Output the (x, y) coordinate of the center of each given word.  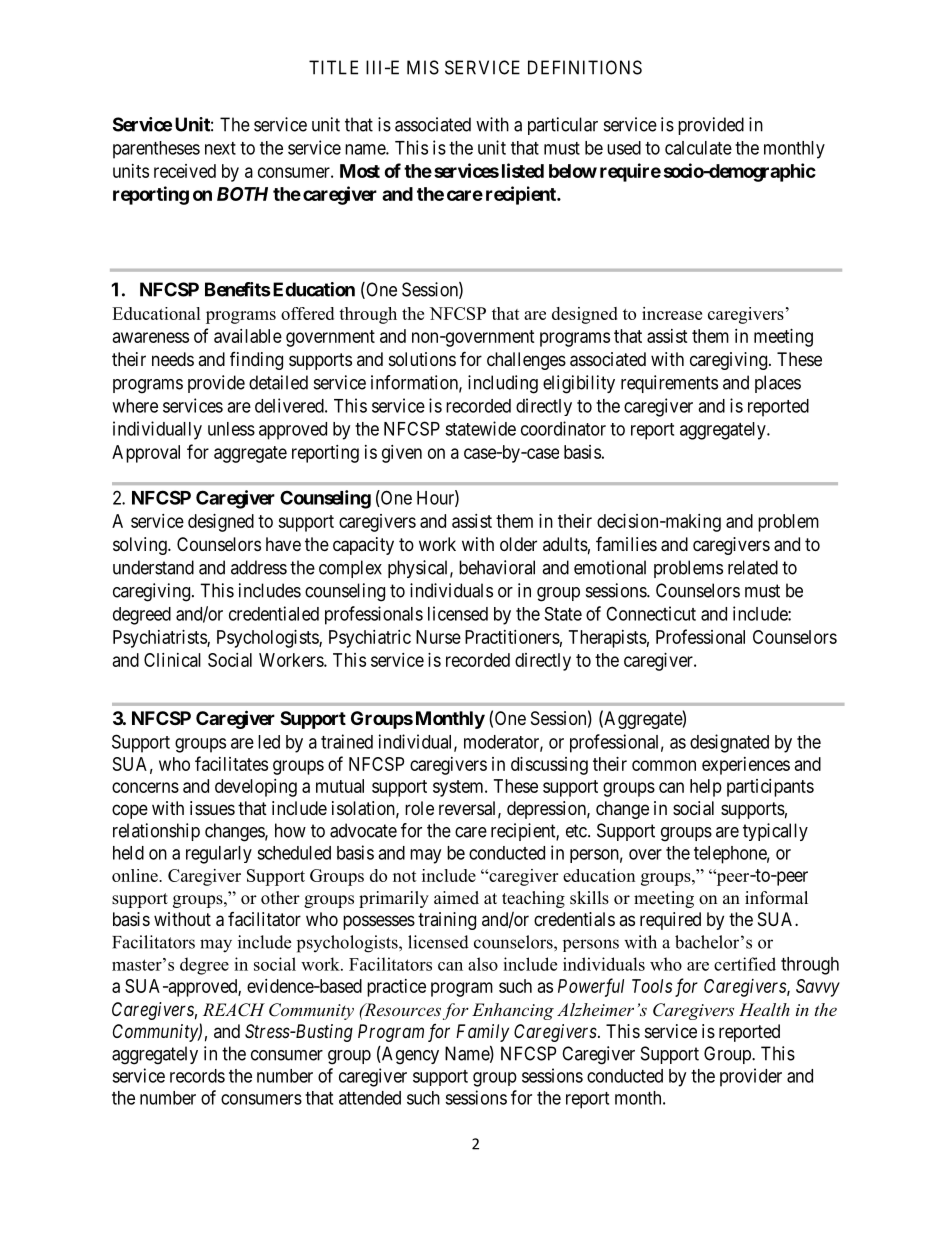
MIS (423, 67)
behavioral (497, 567)
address (259, 567)
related (753, 567)
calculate (698, 148)
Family (482, 1033)
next (220, 148)
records (197, 1076)
